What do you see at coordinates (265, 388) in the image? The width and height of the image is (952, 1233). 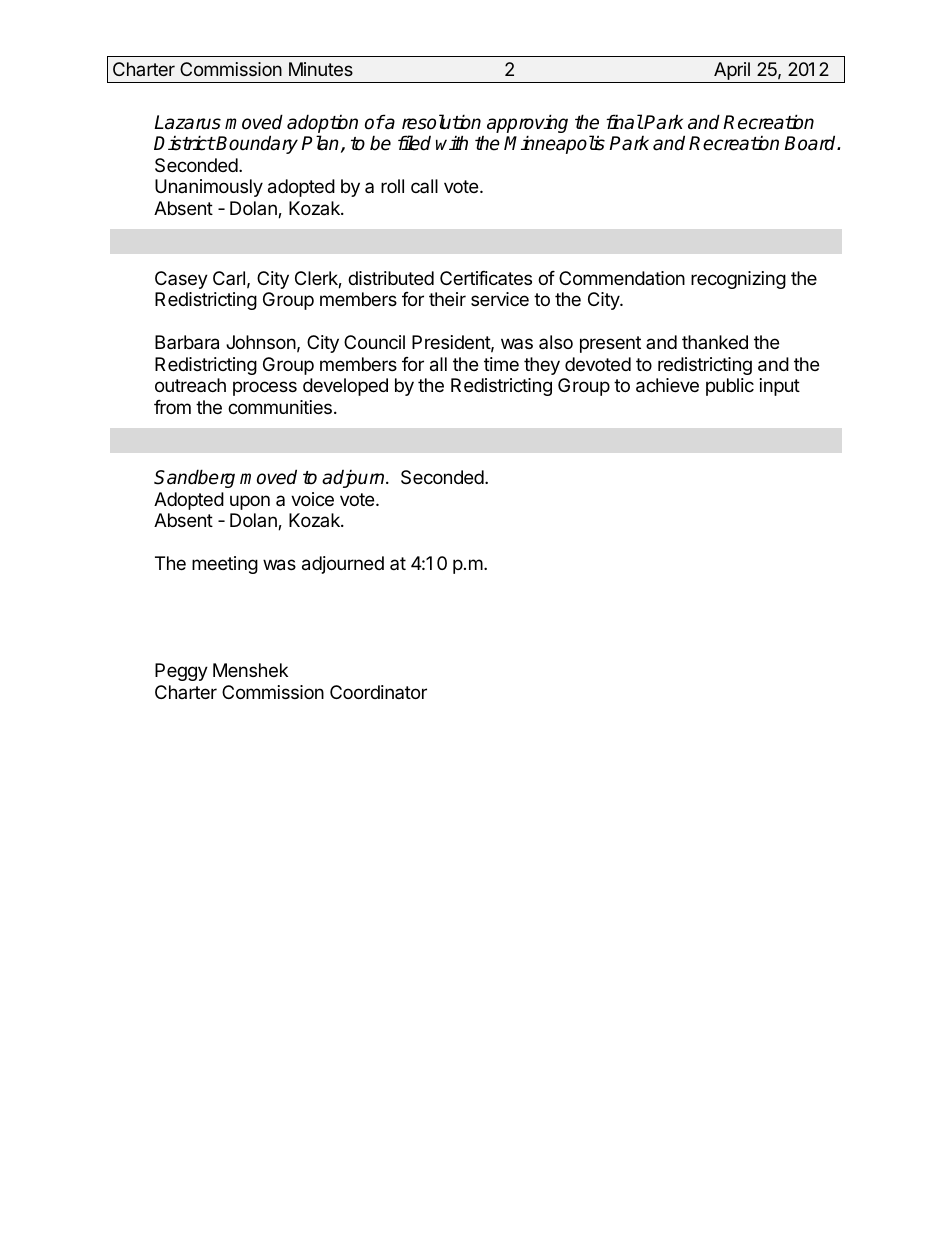 I see `process` at bounding box center [265, 388].
